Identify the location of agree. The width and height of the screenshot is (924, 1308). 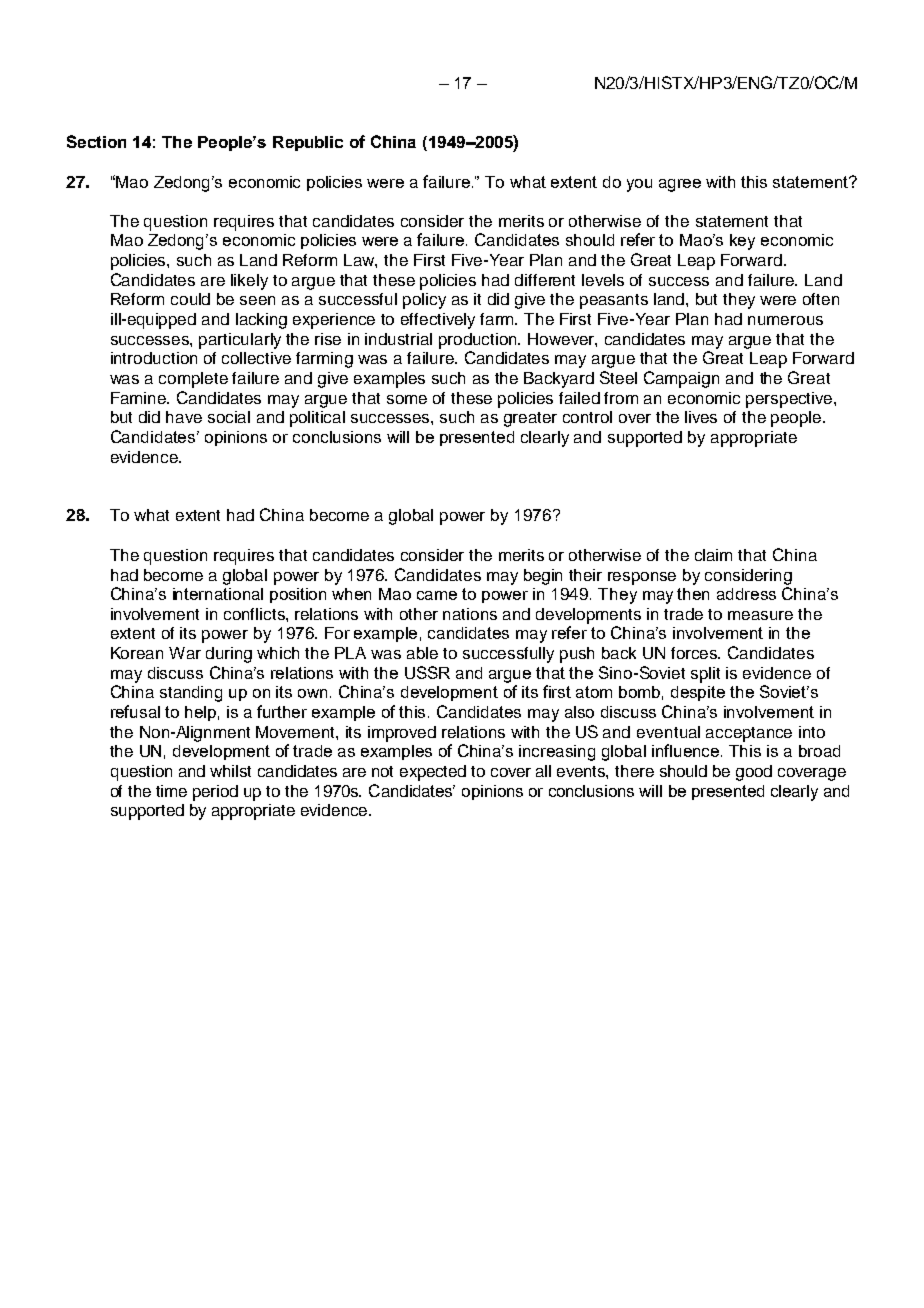
(680, 185).
